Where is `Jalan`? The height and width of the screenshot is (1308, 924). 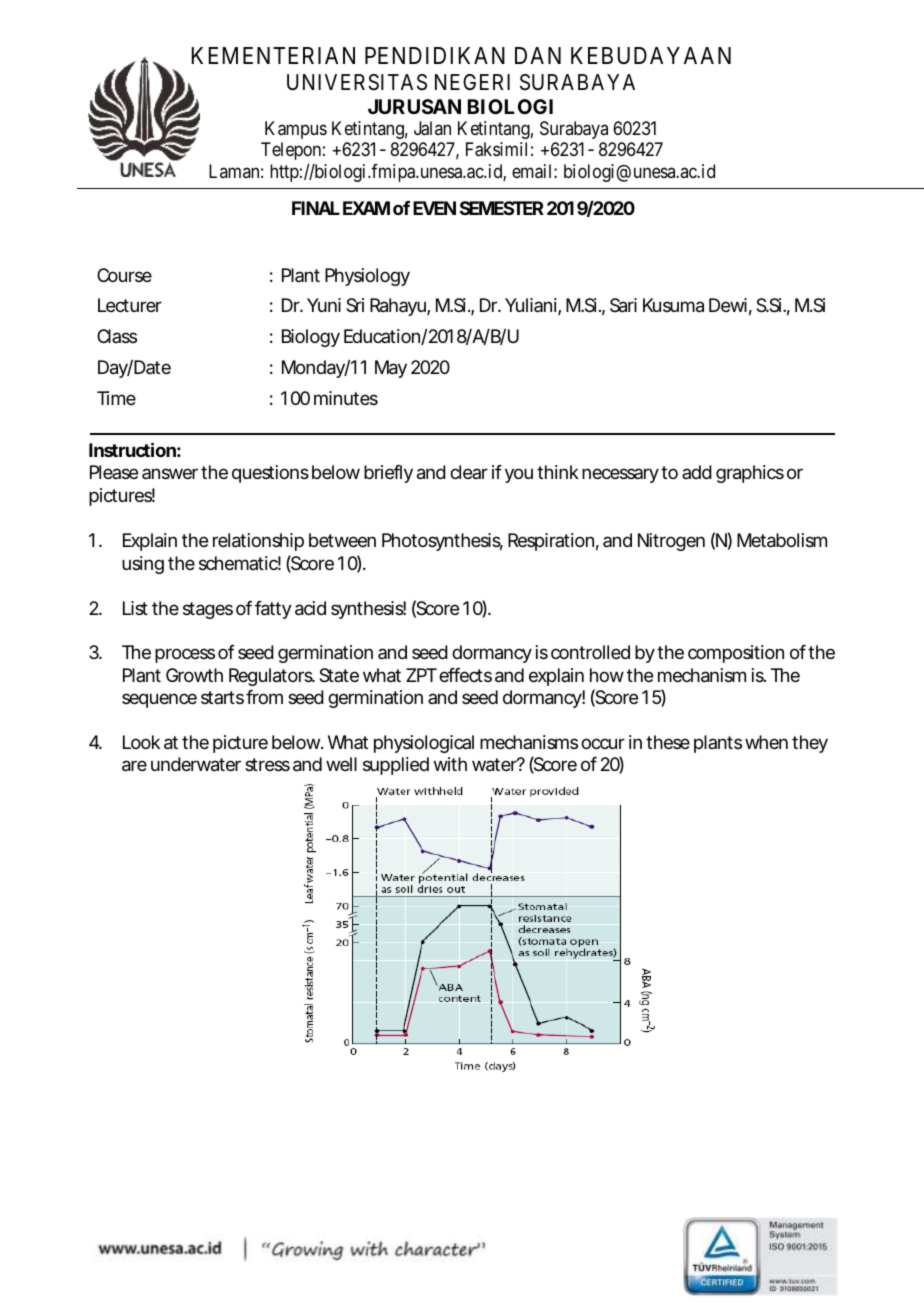 Jalan is located at coordinates (432, 128).
